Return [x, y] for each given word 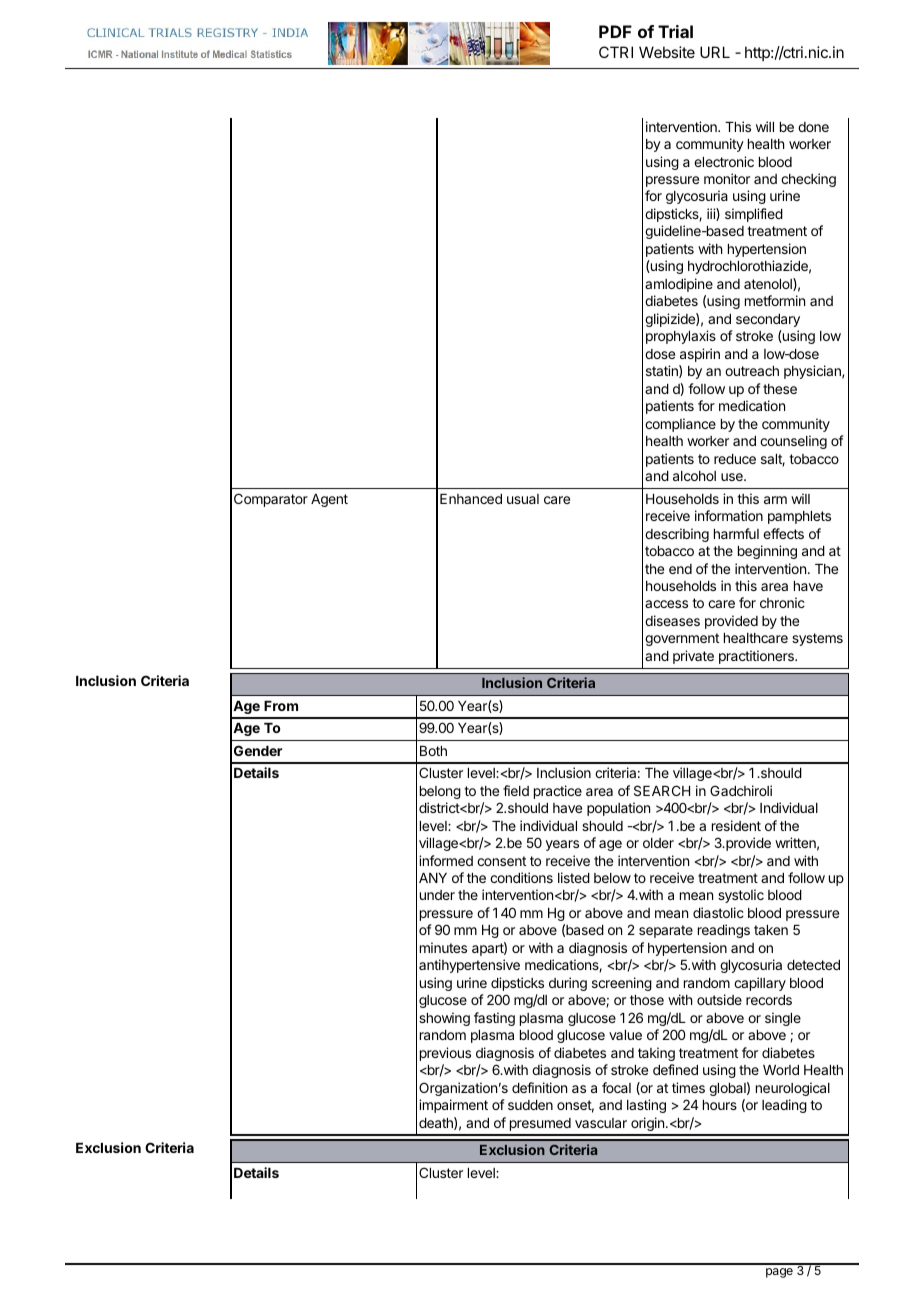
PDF [615, 31]
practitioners [757, 657]
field [516, 790]
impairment [453, 1106]
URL [715, 52]
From [281, 706]
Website [667, 52]
